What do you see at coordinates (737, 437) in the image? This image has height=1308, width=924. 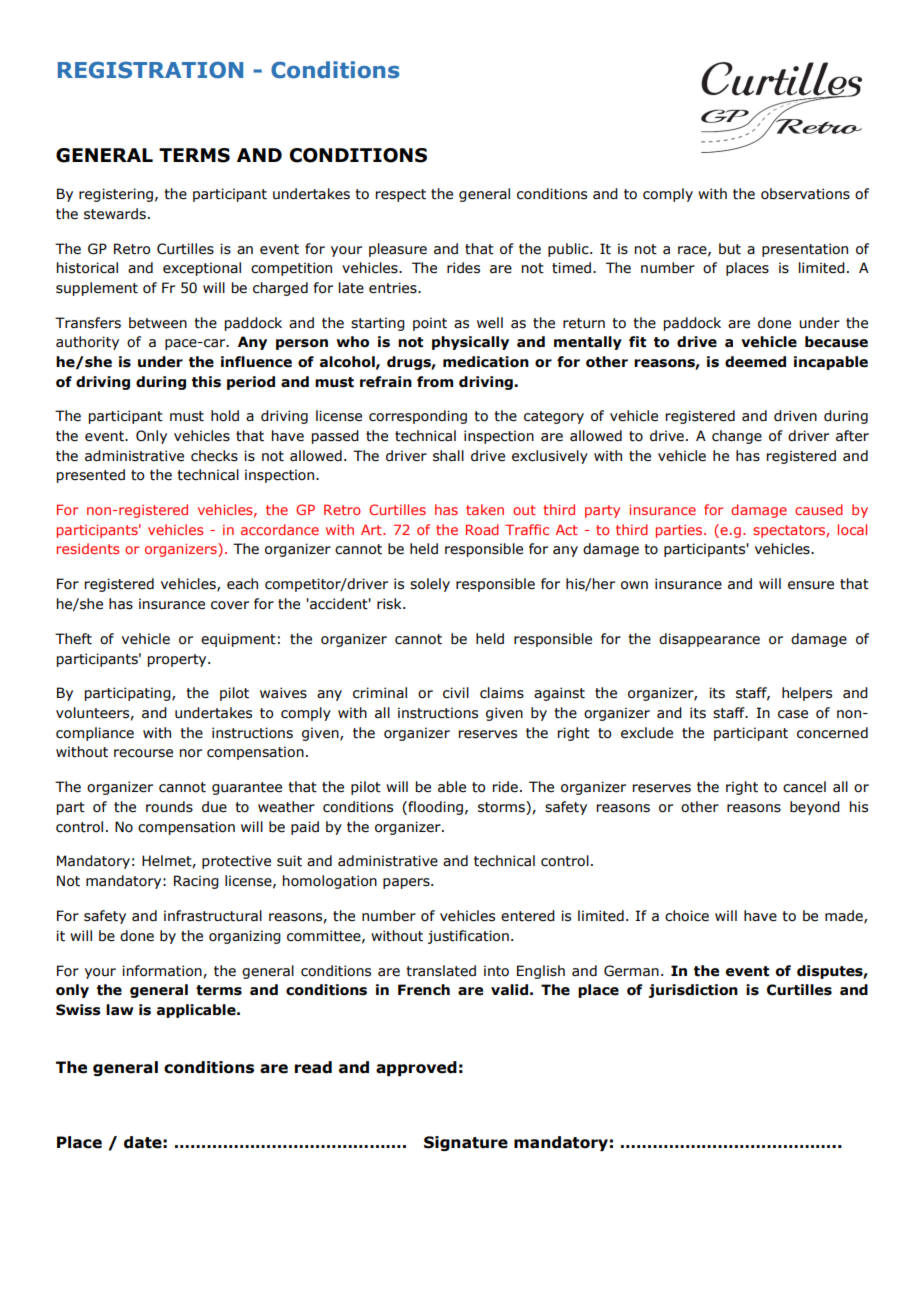 I see `change` at bounding box center [737, 437].
